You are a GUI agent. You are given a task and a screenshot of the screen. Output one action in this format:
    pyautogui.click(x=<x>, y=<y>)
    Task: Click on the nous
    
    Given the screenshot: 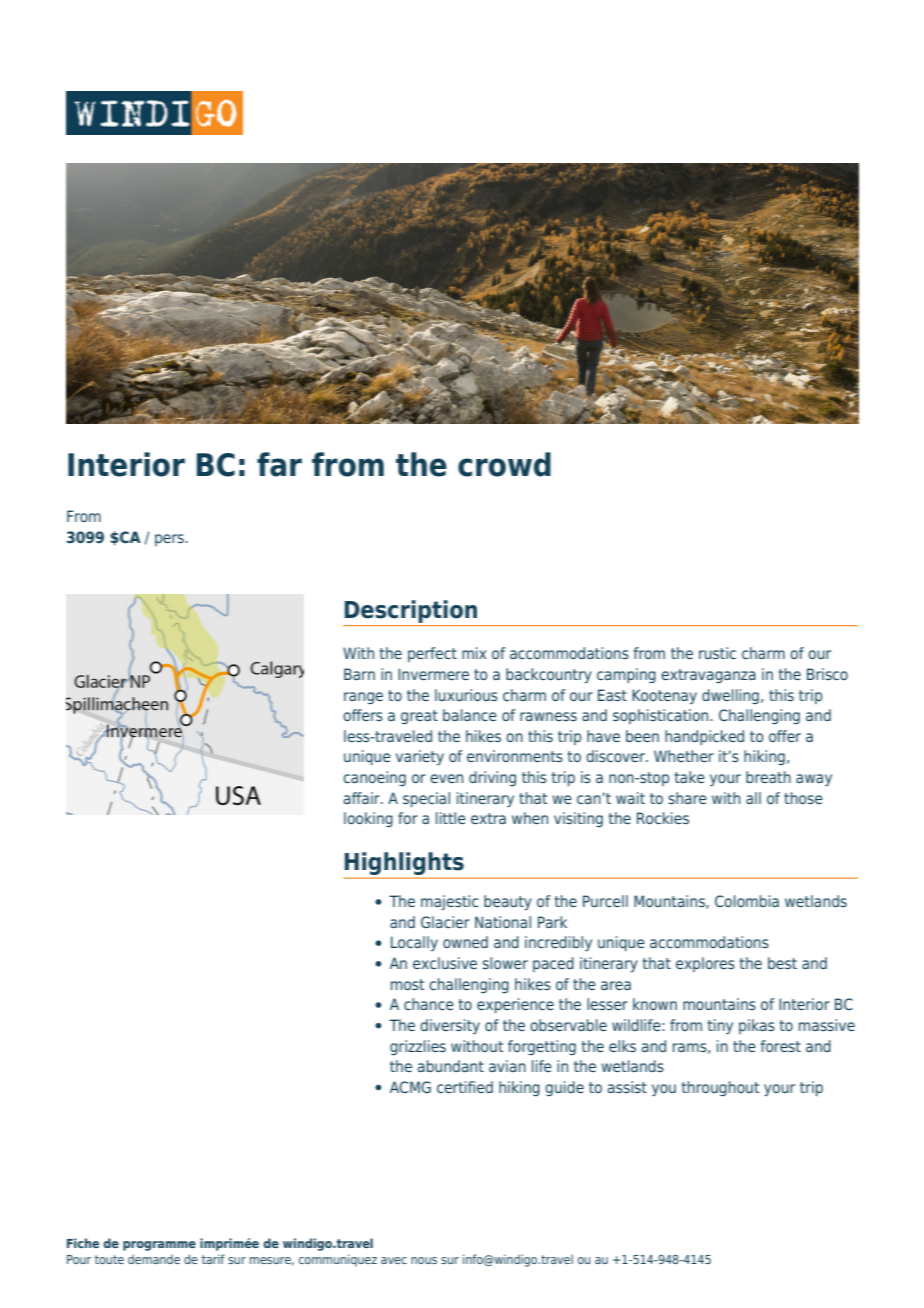 What is the action you would take?
    pyautogui.click(x=424, y=1260)
